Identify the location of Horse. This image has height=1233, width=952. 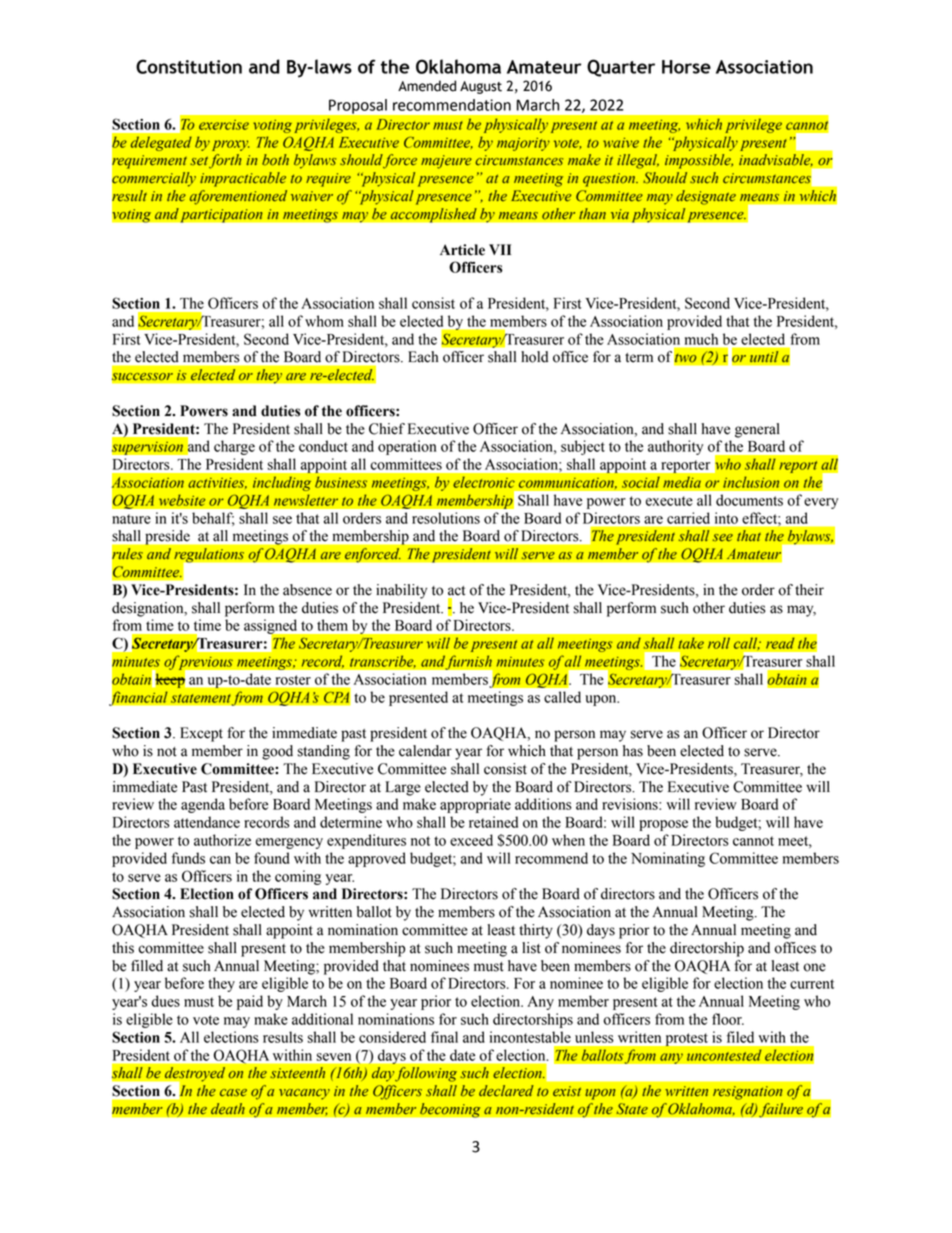
(686, 67).
